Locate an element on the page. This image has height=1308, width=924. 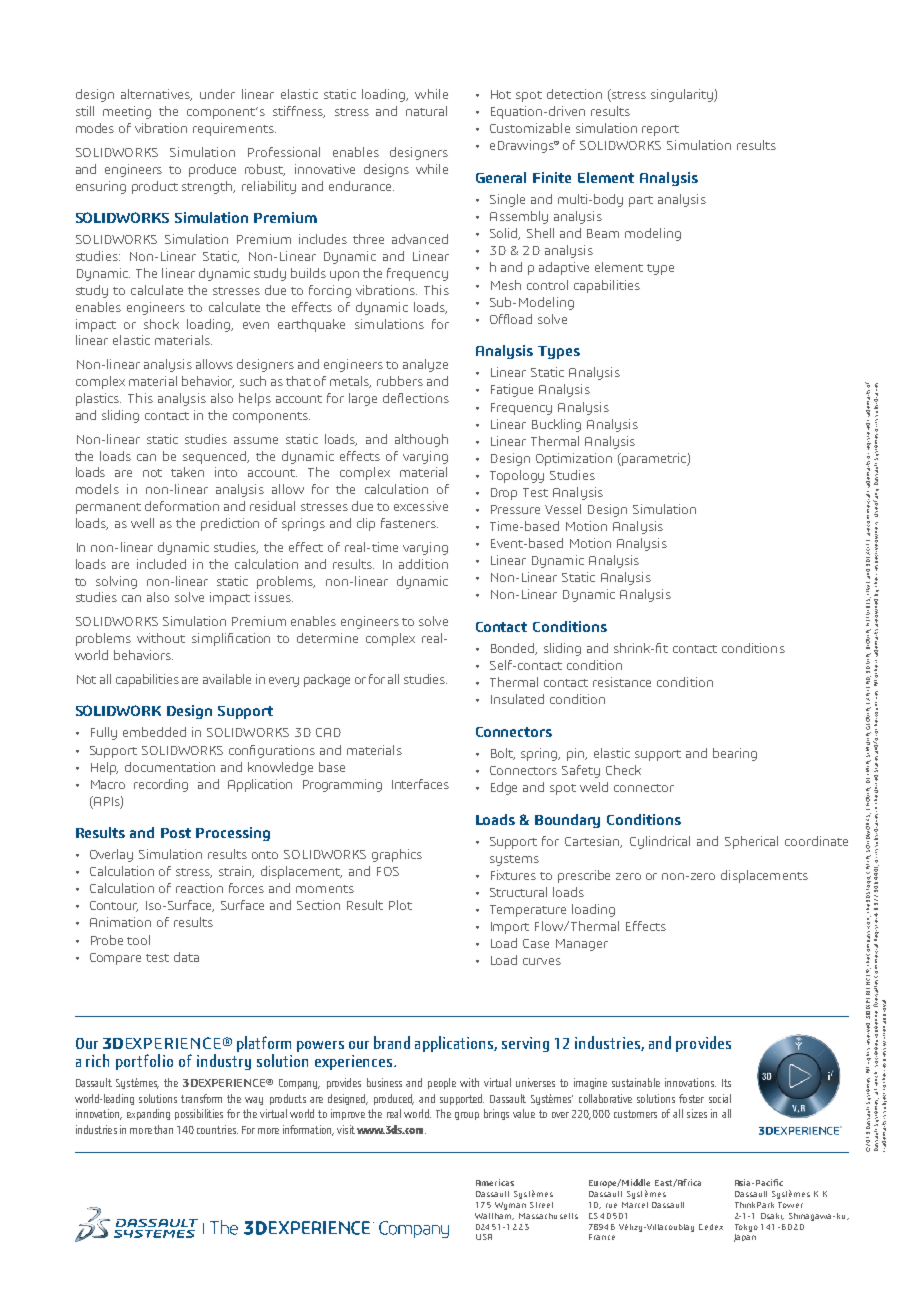
than is located at coordinates (163, 1129).
